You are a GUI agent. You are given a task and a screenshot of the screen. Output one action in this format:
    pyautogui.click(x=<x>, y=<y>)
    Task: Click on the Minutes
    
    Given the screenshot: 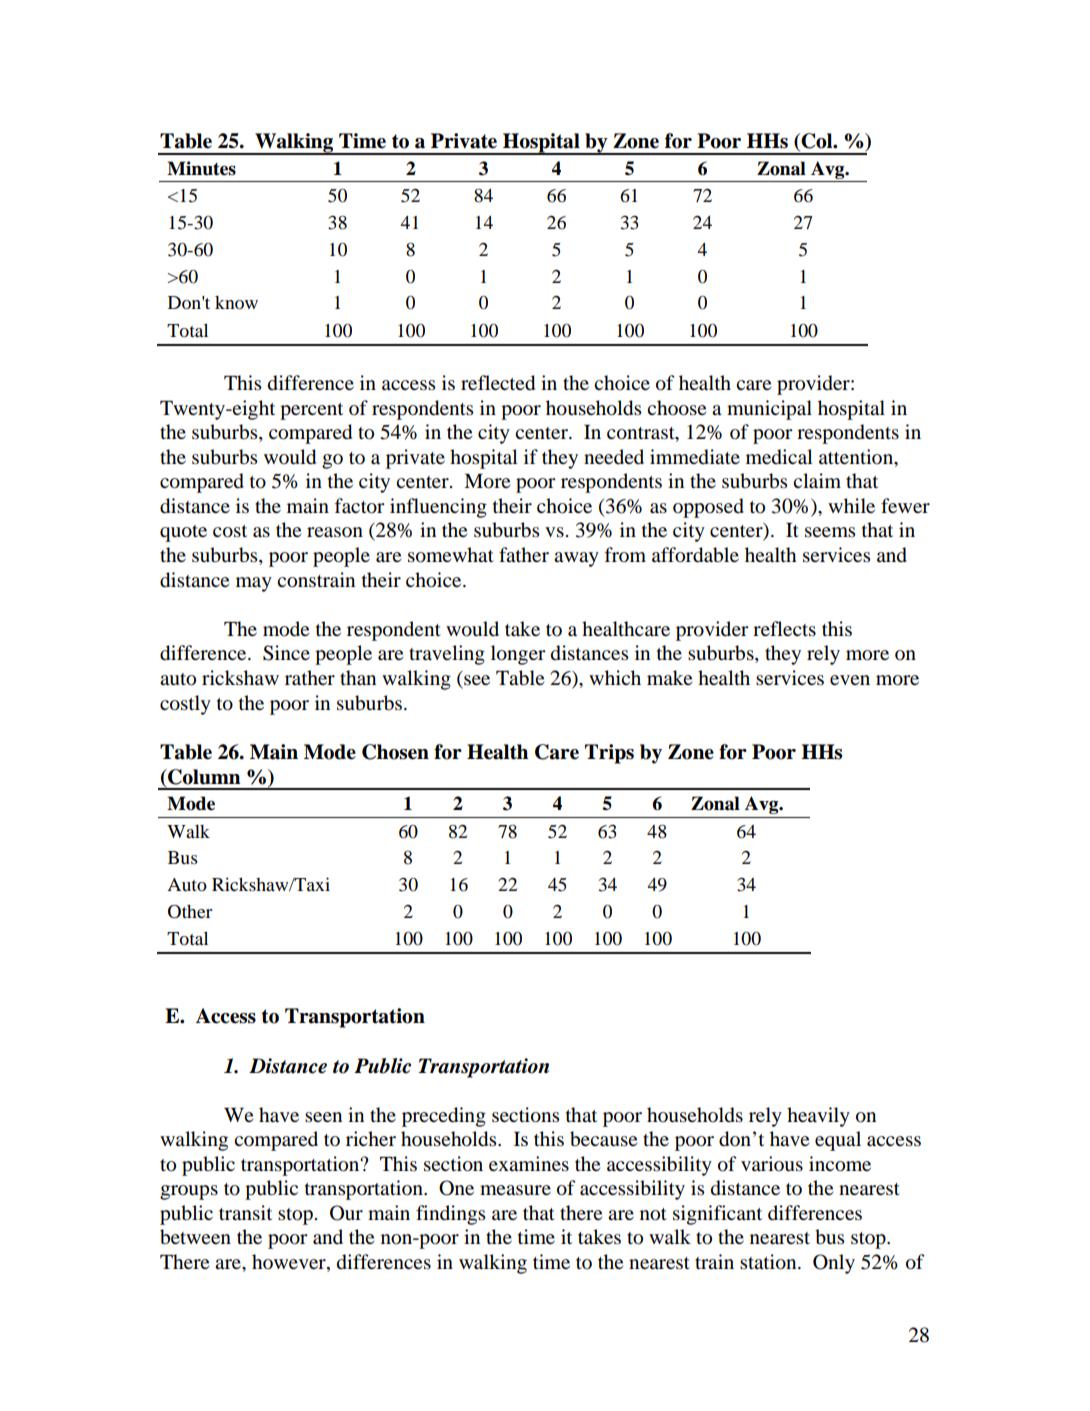 What is the action you would take?
    pyautogui.click(x=201, y=168)
